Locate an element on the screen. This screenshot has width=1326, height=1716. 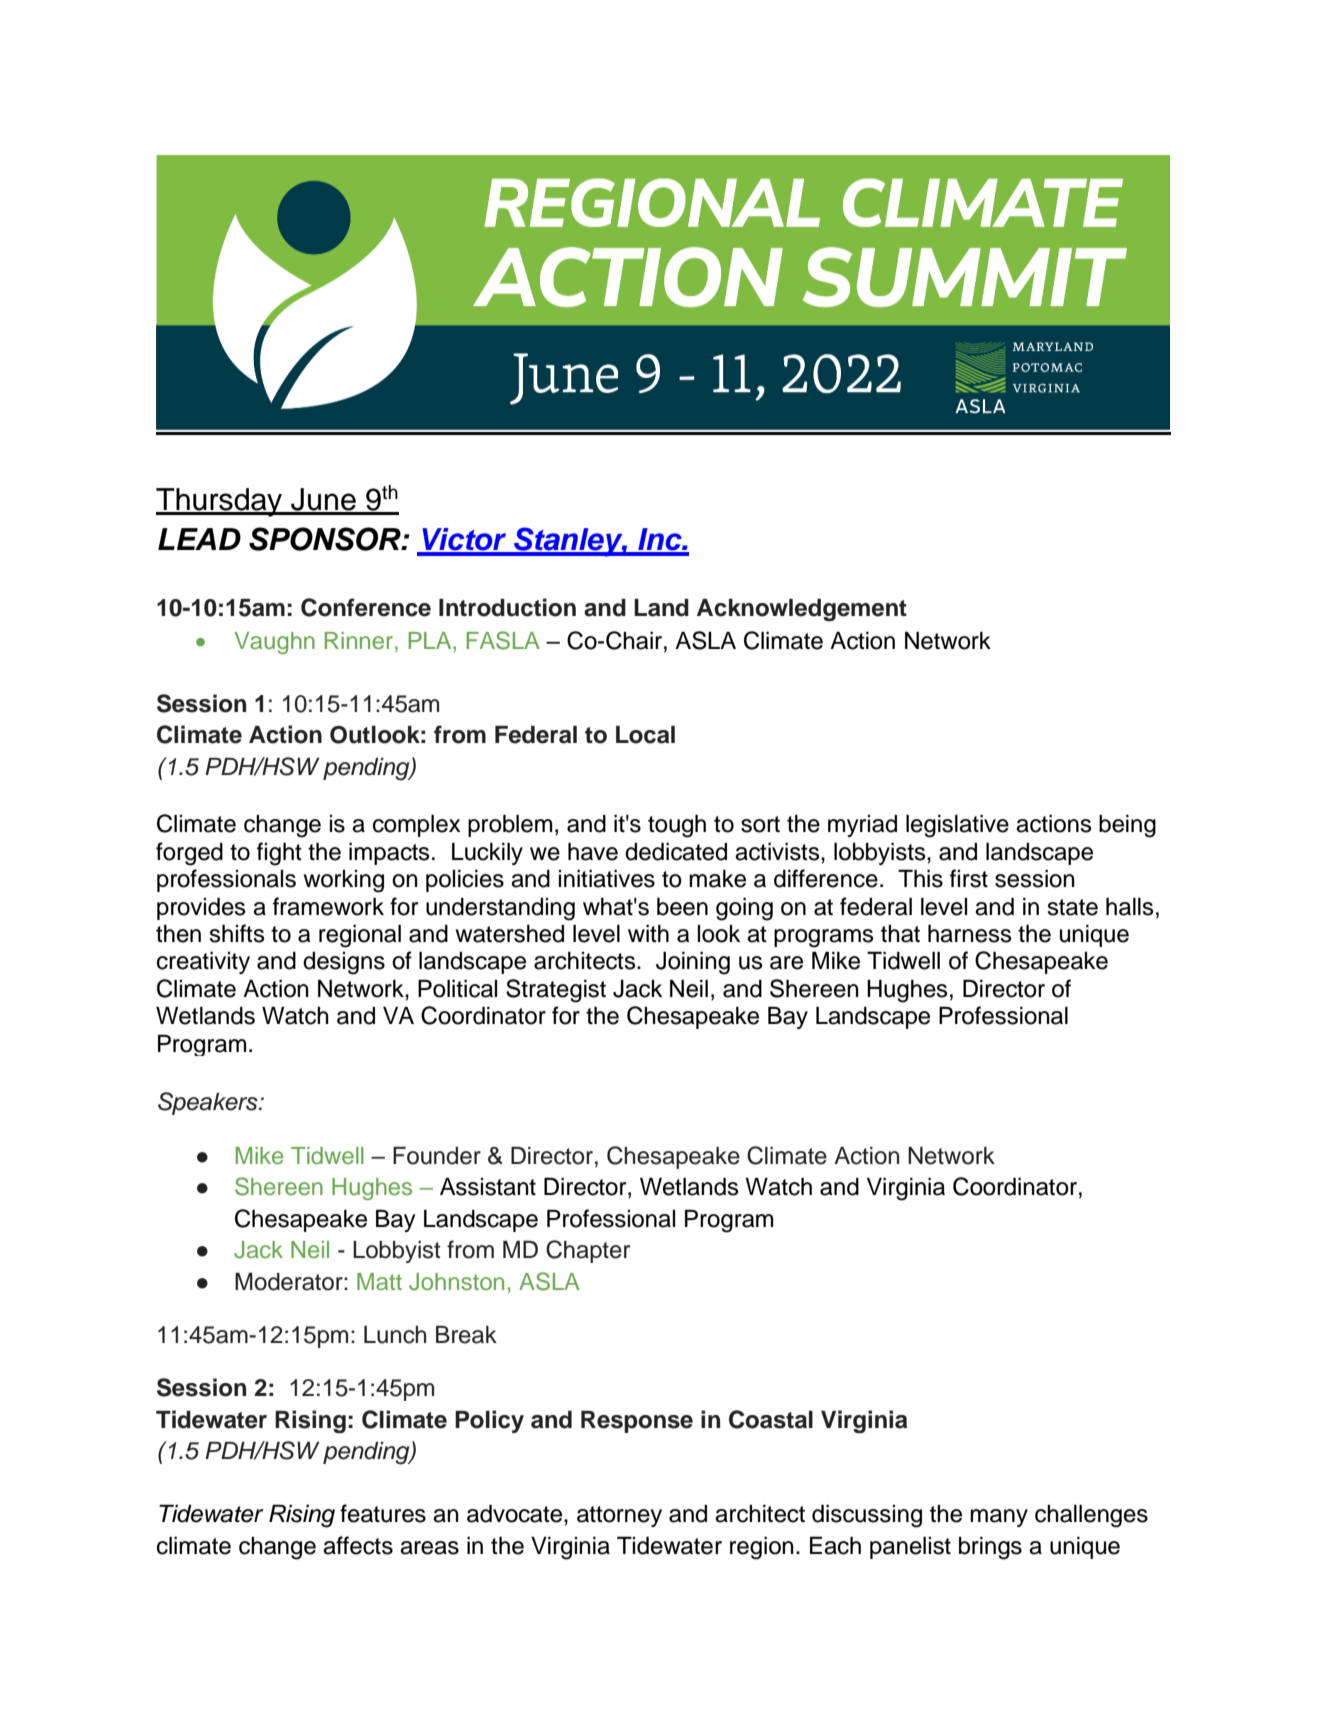
SPONSOR is located at coordinates (326, 539).
